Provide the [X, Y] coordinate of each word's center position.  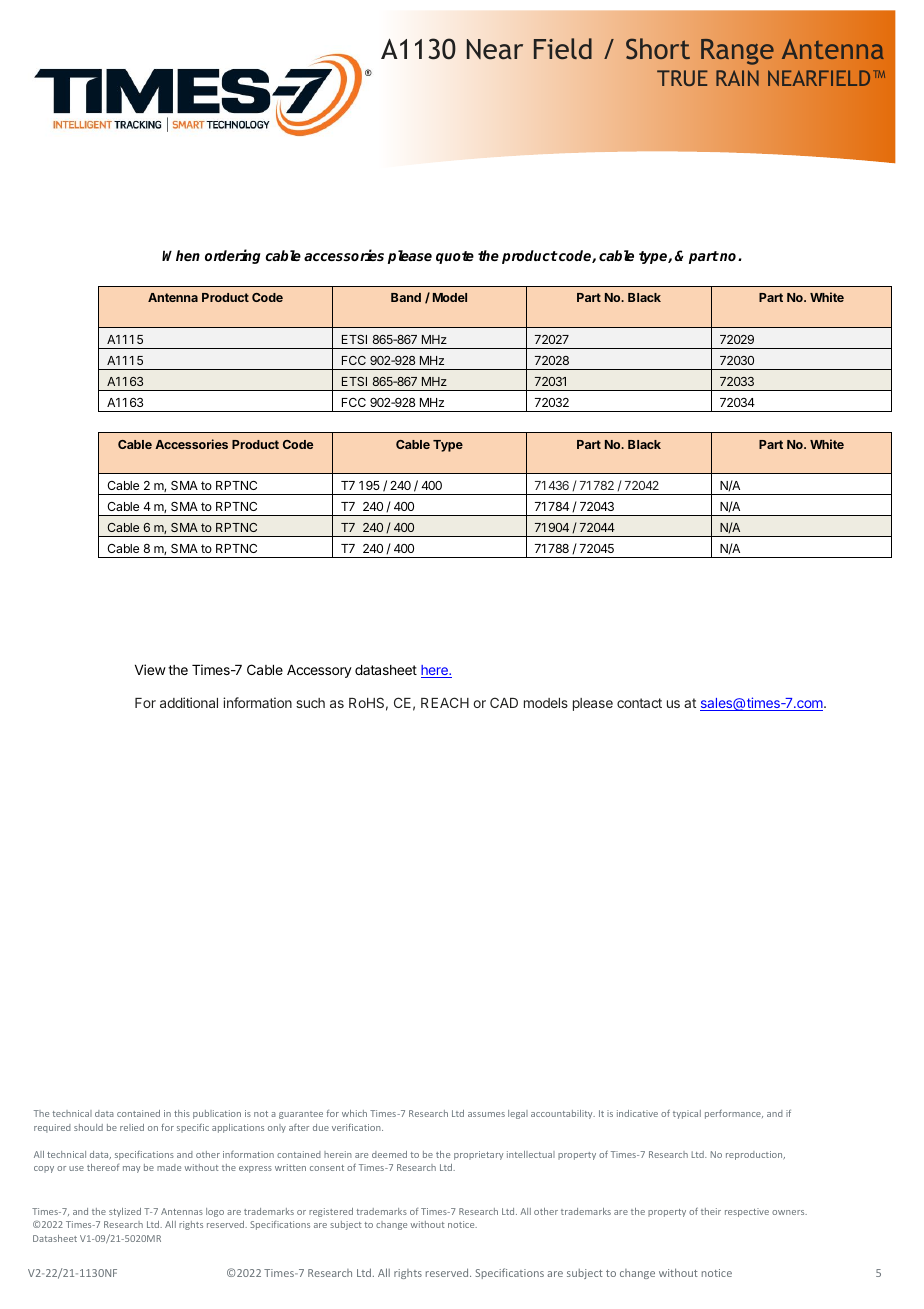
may [131, 1169]
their [711, 1211]
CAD [504, 702]
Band [406, 297]
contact [639, 703]
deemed [389, 1154]
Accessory [319, 671]
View [150, 669]
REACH [445, 702]
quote [455, 257]
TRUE [682, 78]
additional [189, 702]
